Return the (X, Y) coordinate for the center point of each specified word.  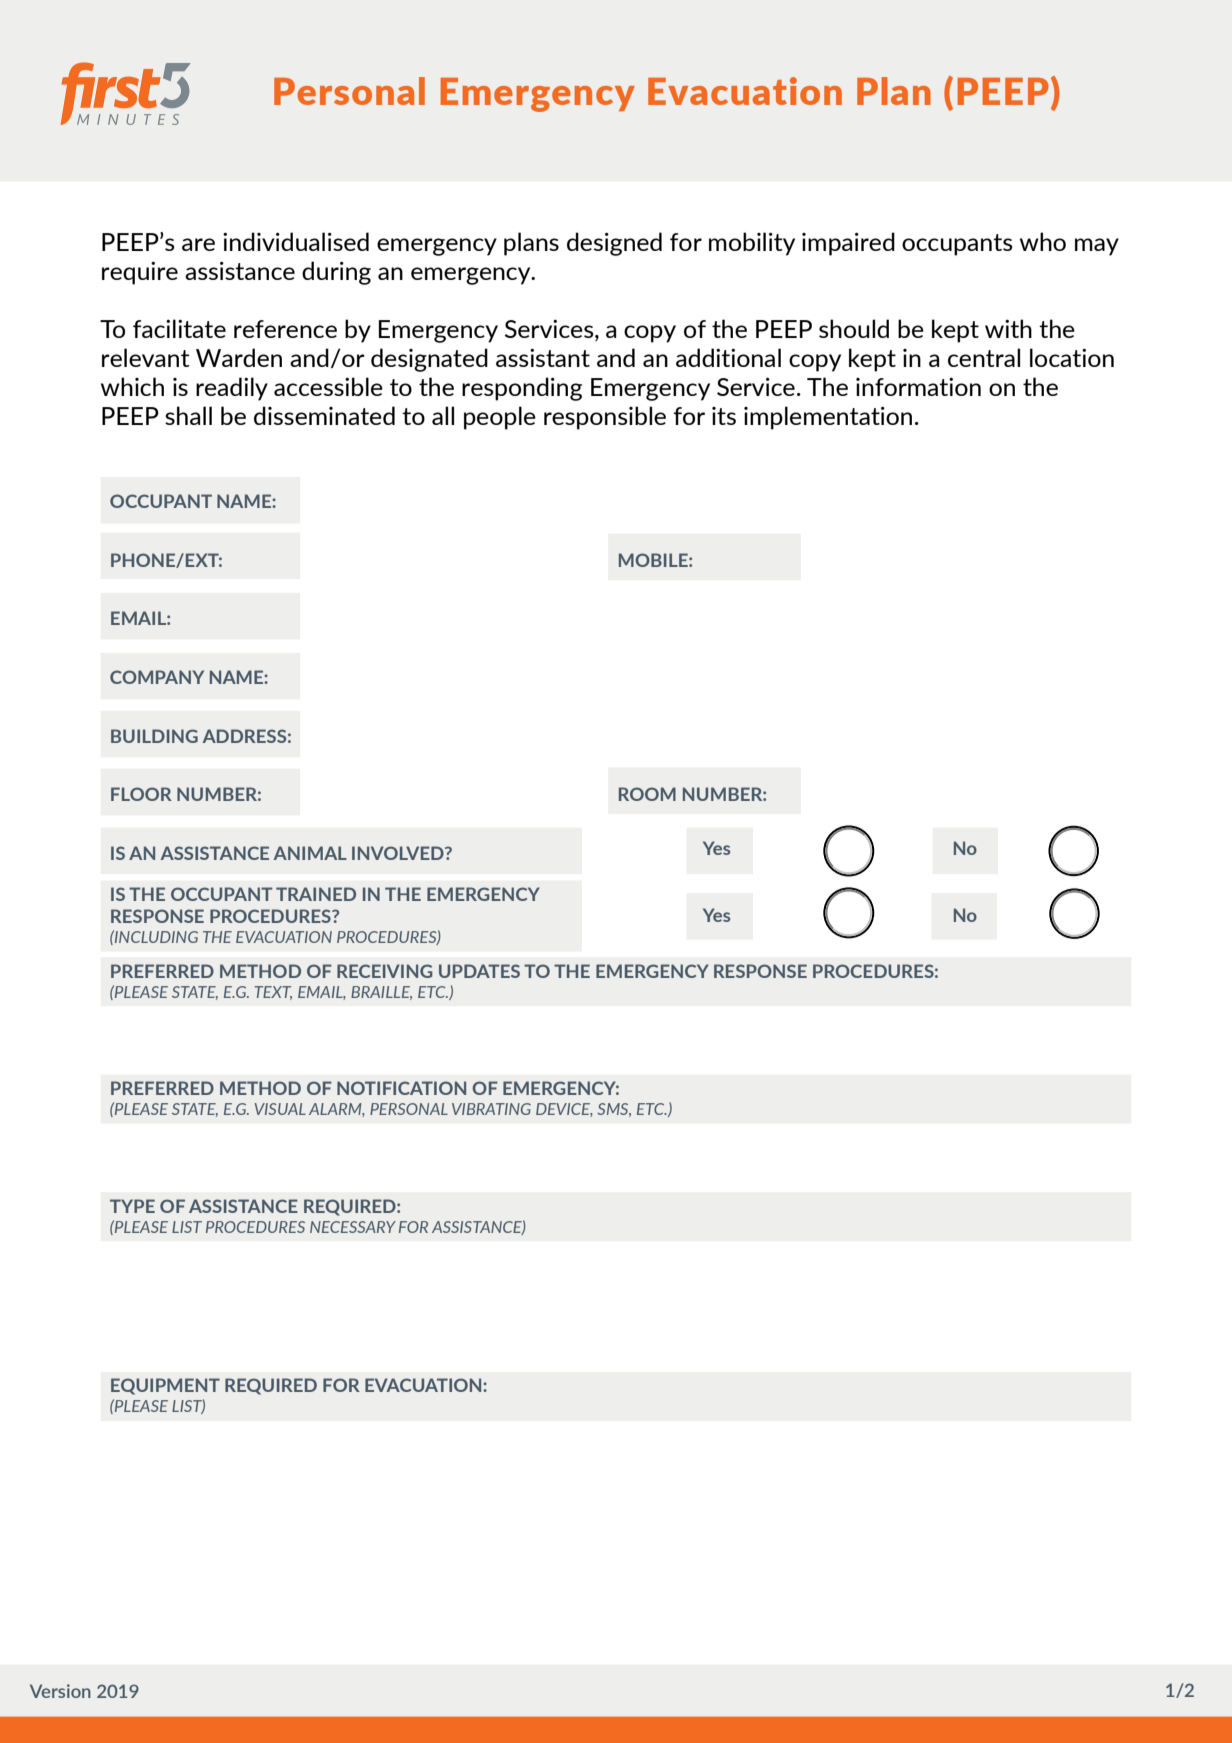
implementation (828, 418)
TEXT (273, 993)
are (198, 244)
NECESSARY (353, 1227)
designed (614, 244)
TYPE (132, 1206)
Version (60, 1691)
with (1008, 328)
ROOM (647, 794)
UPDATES (479, 971)
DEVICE (564, 1110)
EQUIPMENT (165, 1386)
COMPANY (157, 677)
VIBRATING (491, 1109)
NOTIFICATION (401, 1088)
